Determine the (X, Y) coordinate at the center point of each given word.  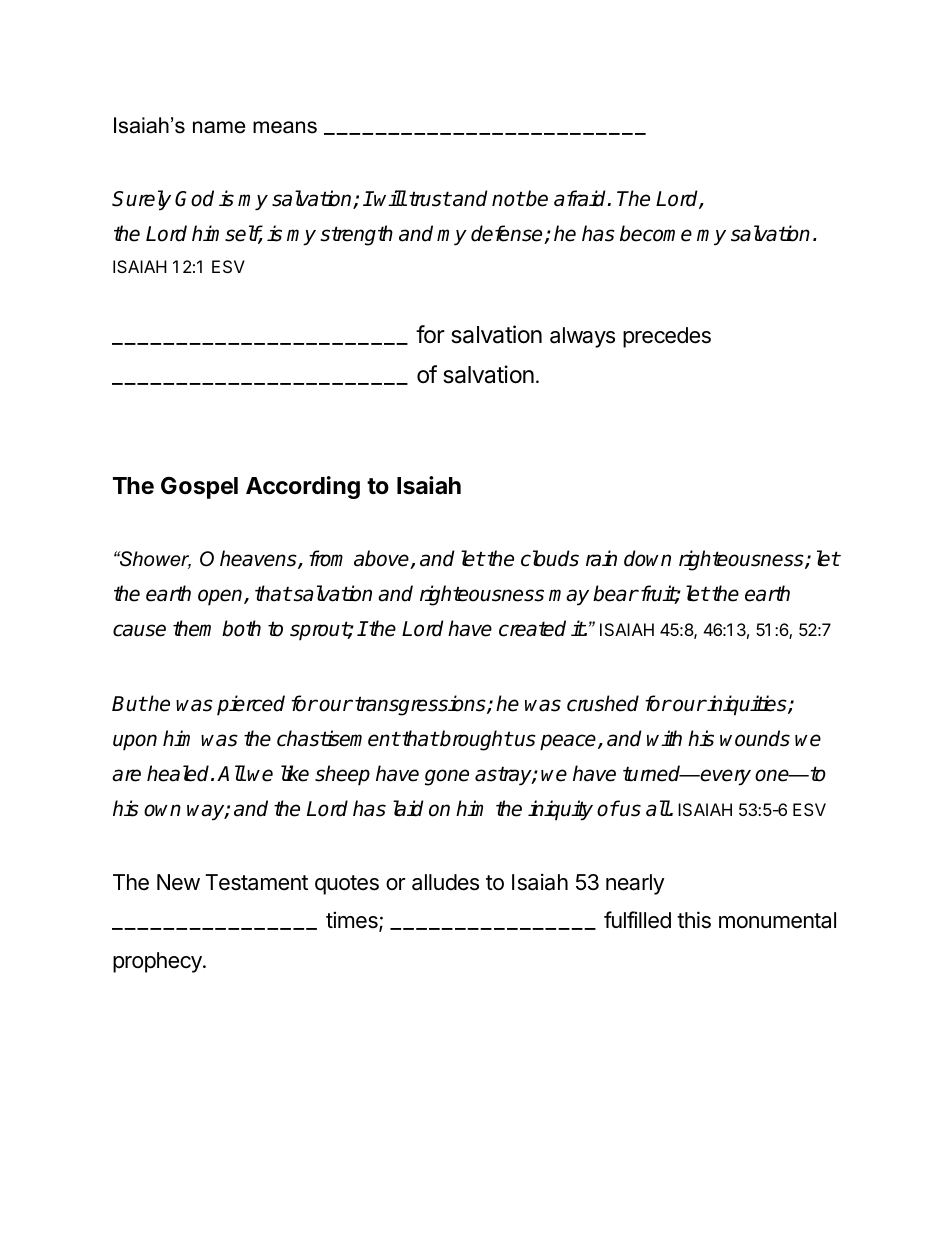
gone (447, 777)
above (382, 559)
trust (430, 199)
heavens (259, 559)
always (582, 337)
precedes (667, 337)
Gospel (199, 488)
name (219, 127)
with (664, 738)
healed (179, 773)
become (656, 233)
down (647, 558)
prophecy (158, 962)
